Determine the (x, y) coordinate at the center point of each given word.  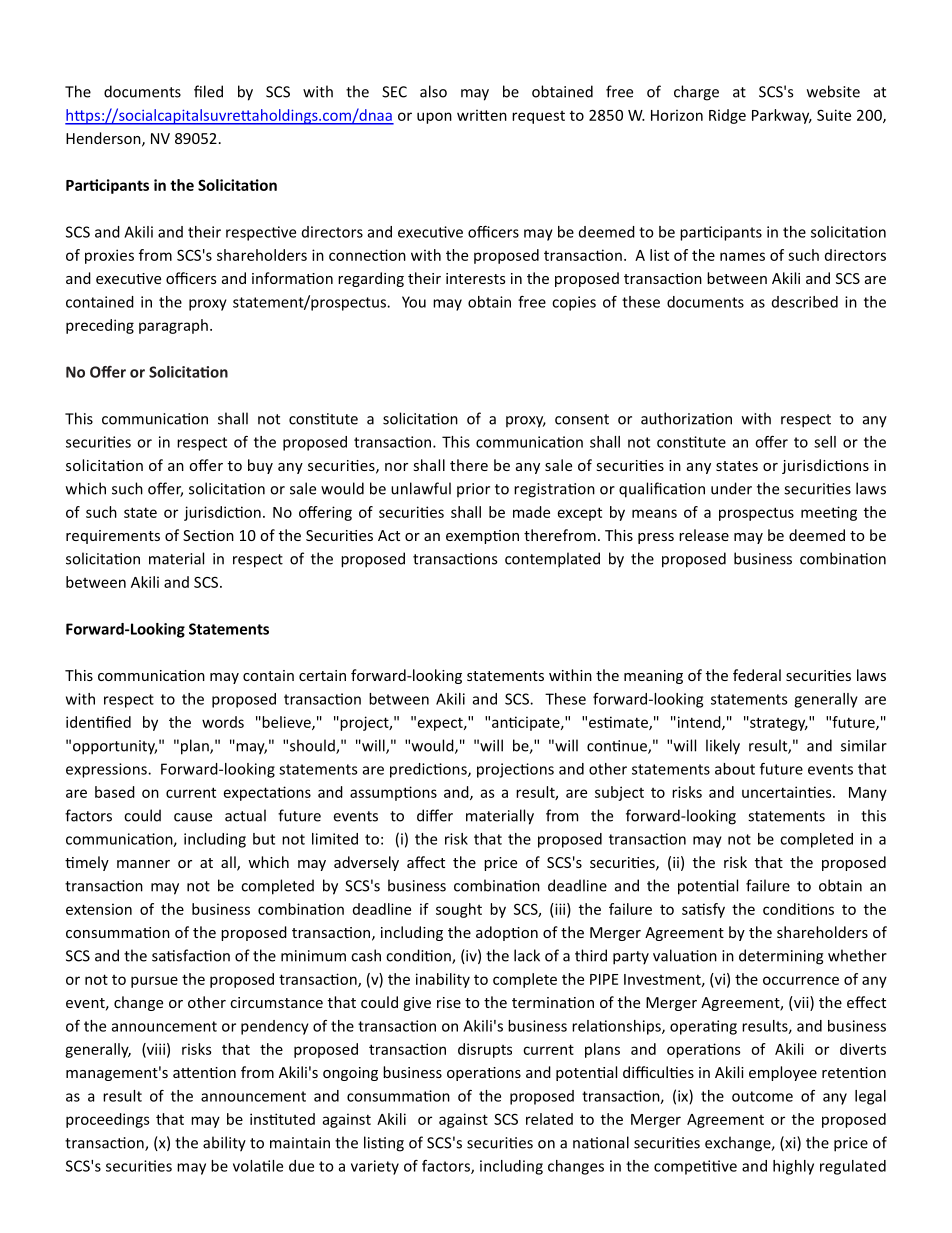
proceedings (108, 1120)
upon (434, 118)
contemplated (552, 560)
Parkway (782, 116)
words (223, 722)
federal (757, 675)
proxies (109, 256)
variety (375, 1167)
